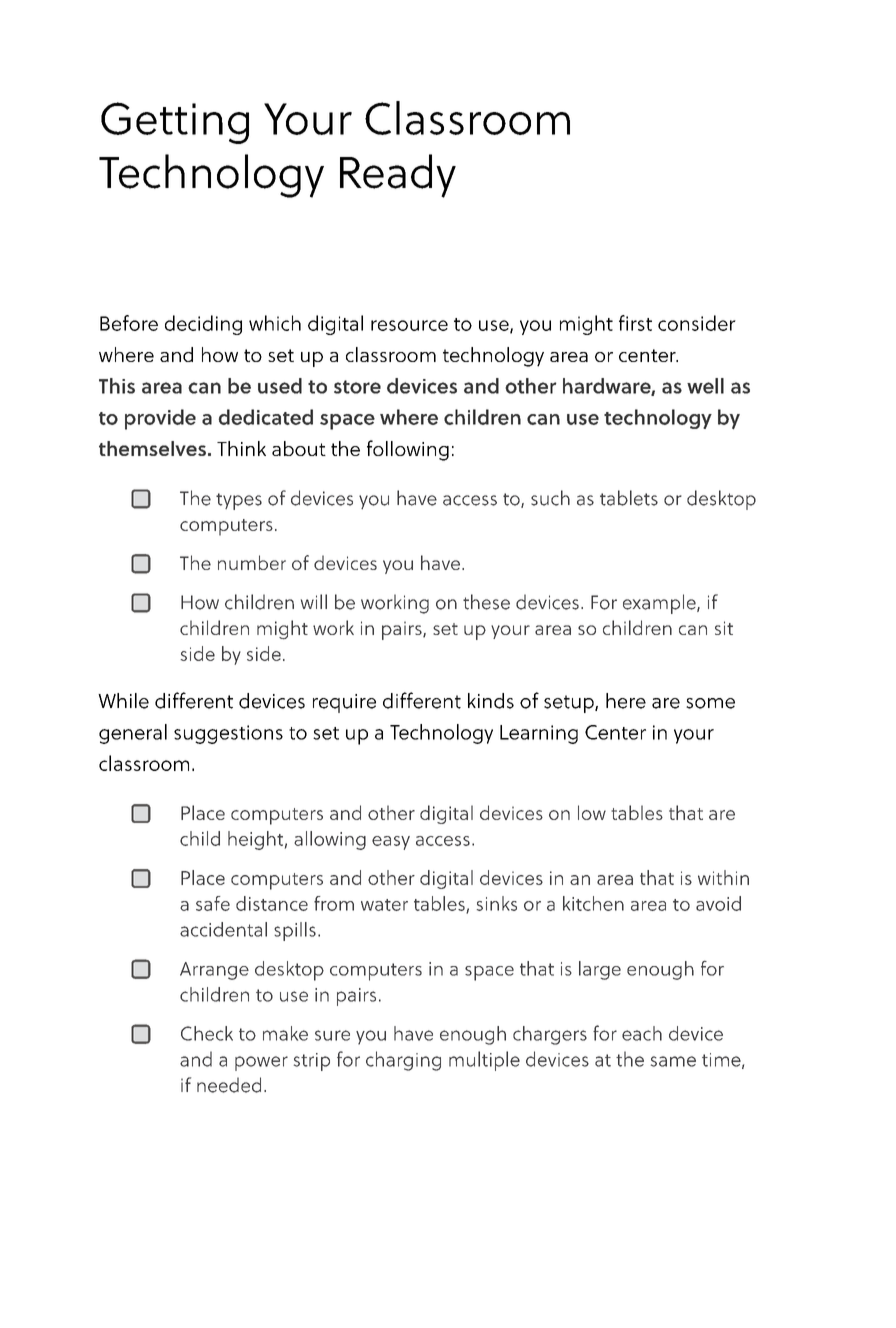  Describe the element at coordinates (705, 386) in the screenshot. I see `well` at that location.
